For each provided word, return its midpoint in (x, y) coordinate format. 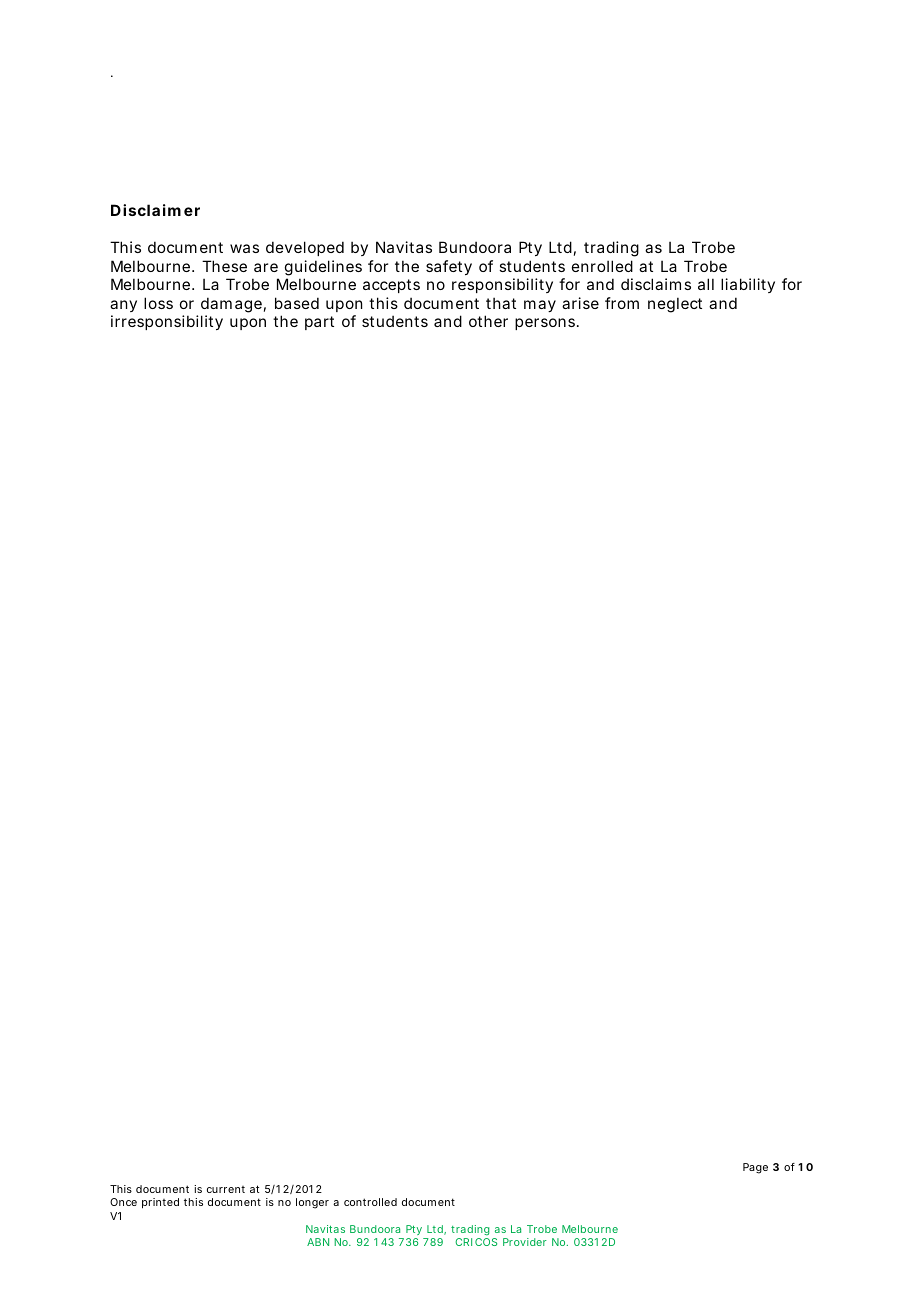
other (488, 321)
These (224, 266)
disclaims (656, 284)
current (226, 1189)
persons (545, 324)
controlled (370, 1202)
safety (449, 267)
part (319, 323)
